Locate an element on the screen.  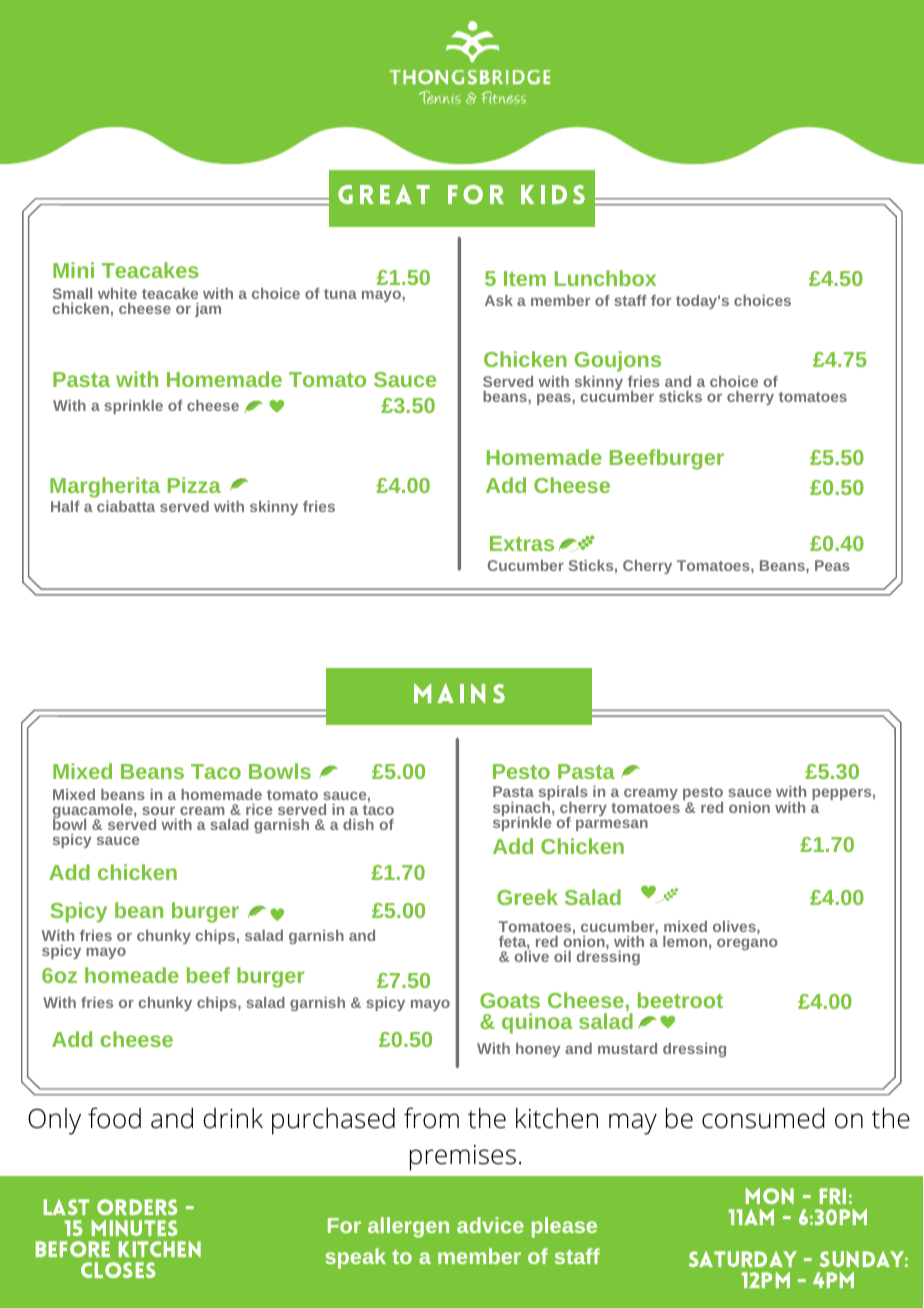
Lunchbox is located at coordinates (605, 278).
